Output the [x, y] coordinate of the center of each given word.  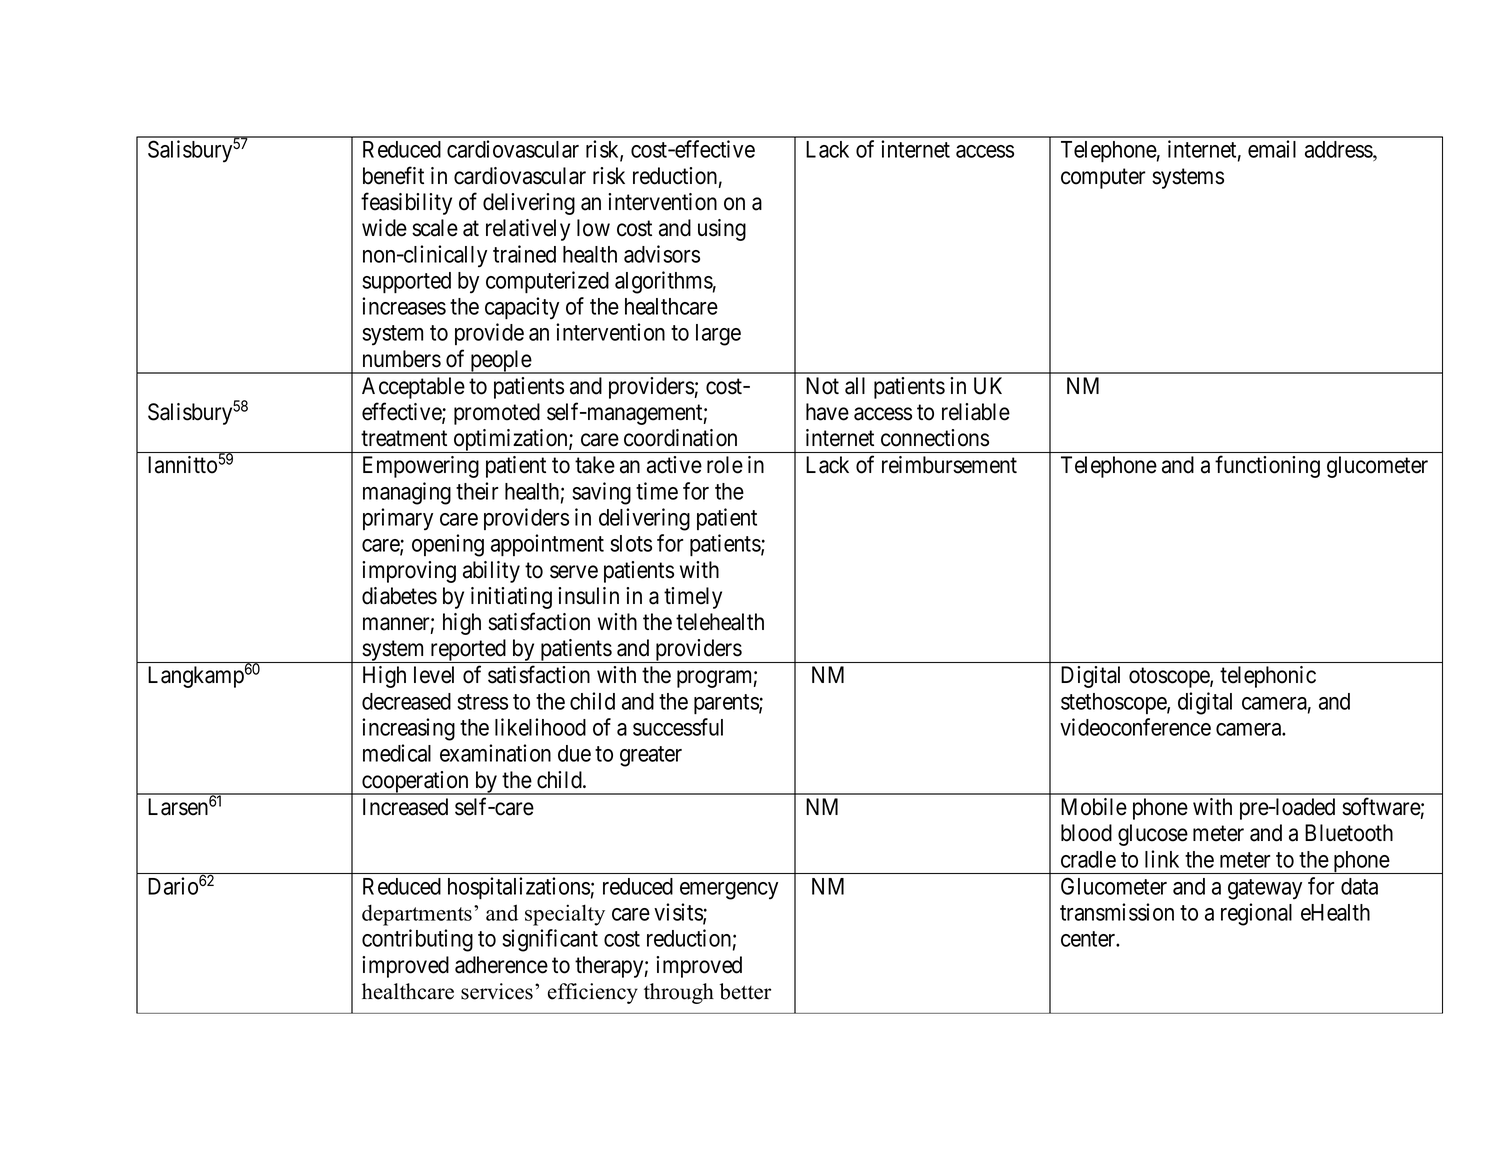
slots [631, 543]
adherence [501, 965]
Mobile [1094, 807]
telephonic [1268, 677]
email [1272, 149]
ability [491, 572]
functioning [1267, 466]
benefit [393, 175]
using [722, 230]
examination [495, 753]
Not [822, 386]
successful [678, 727]
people [500, 362]
